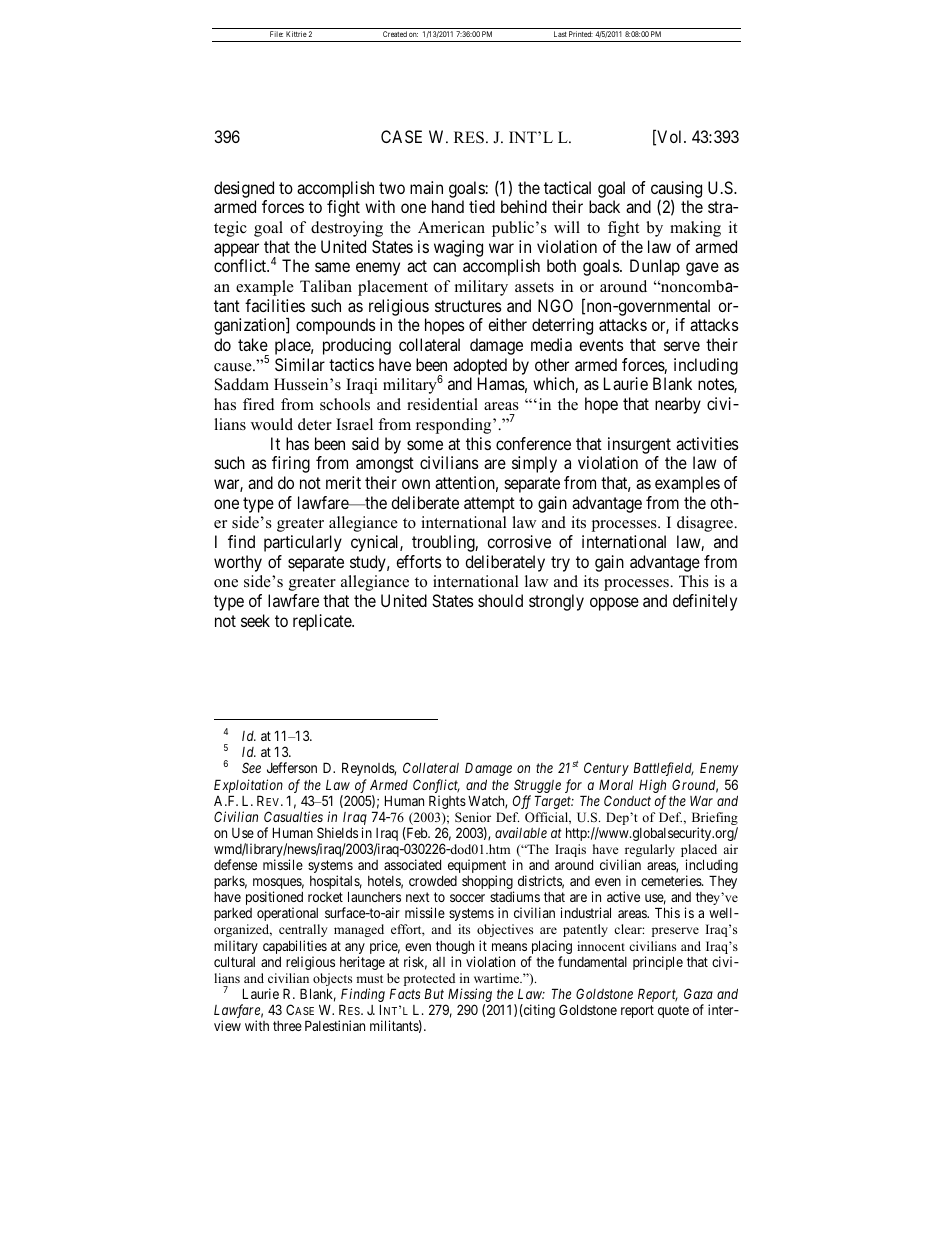 The width and height of the page is (952, 1233). Describe the element at coordinates (291, 464) in the page. I see `firing` at that location.
